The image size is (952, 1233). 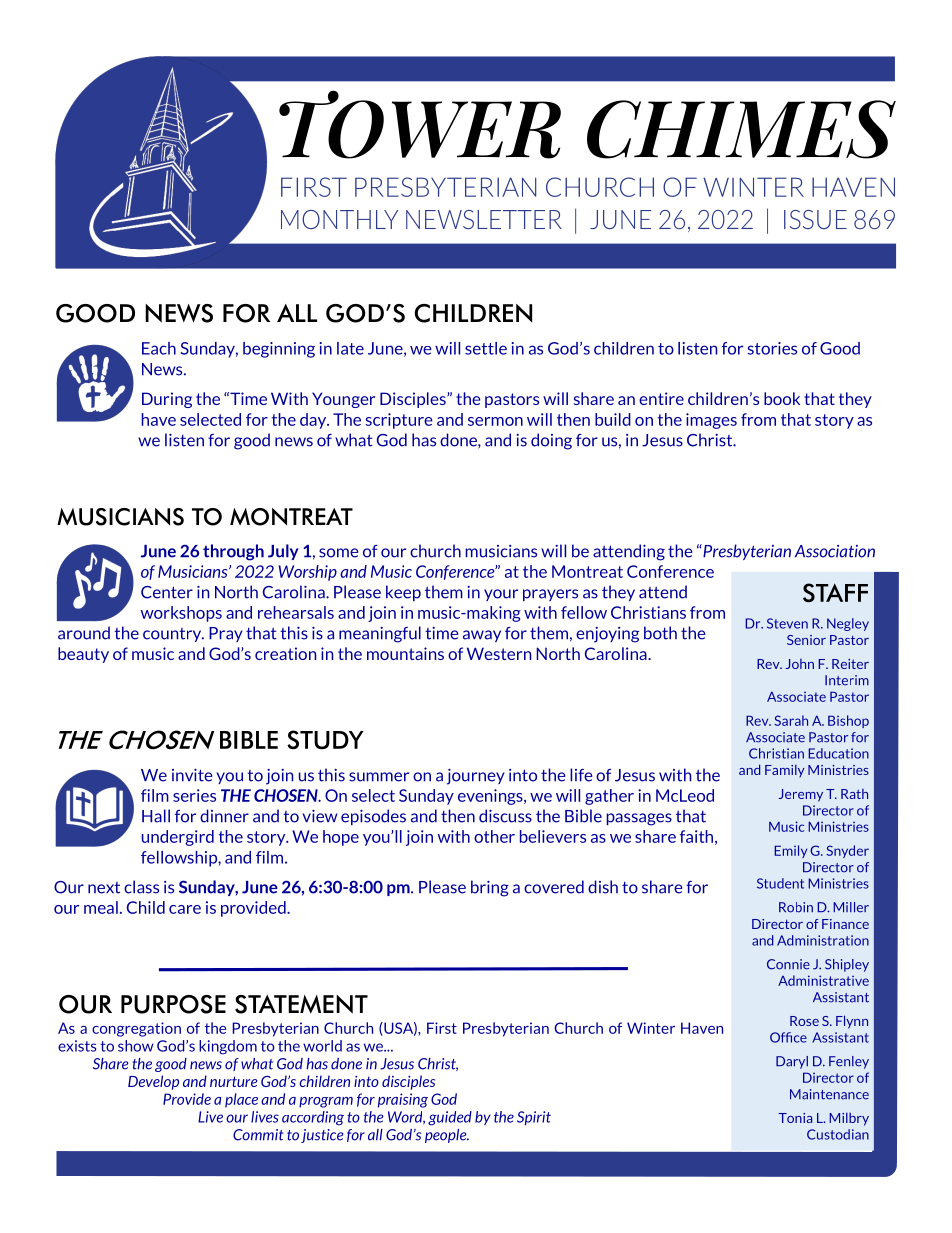 What do you see at coordinates (495, 421) in the screenshot?
I see `sermon` at bounding box center [495, 421].
